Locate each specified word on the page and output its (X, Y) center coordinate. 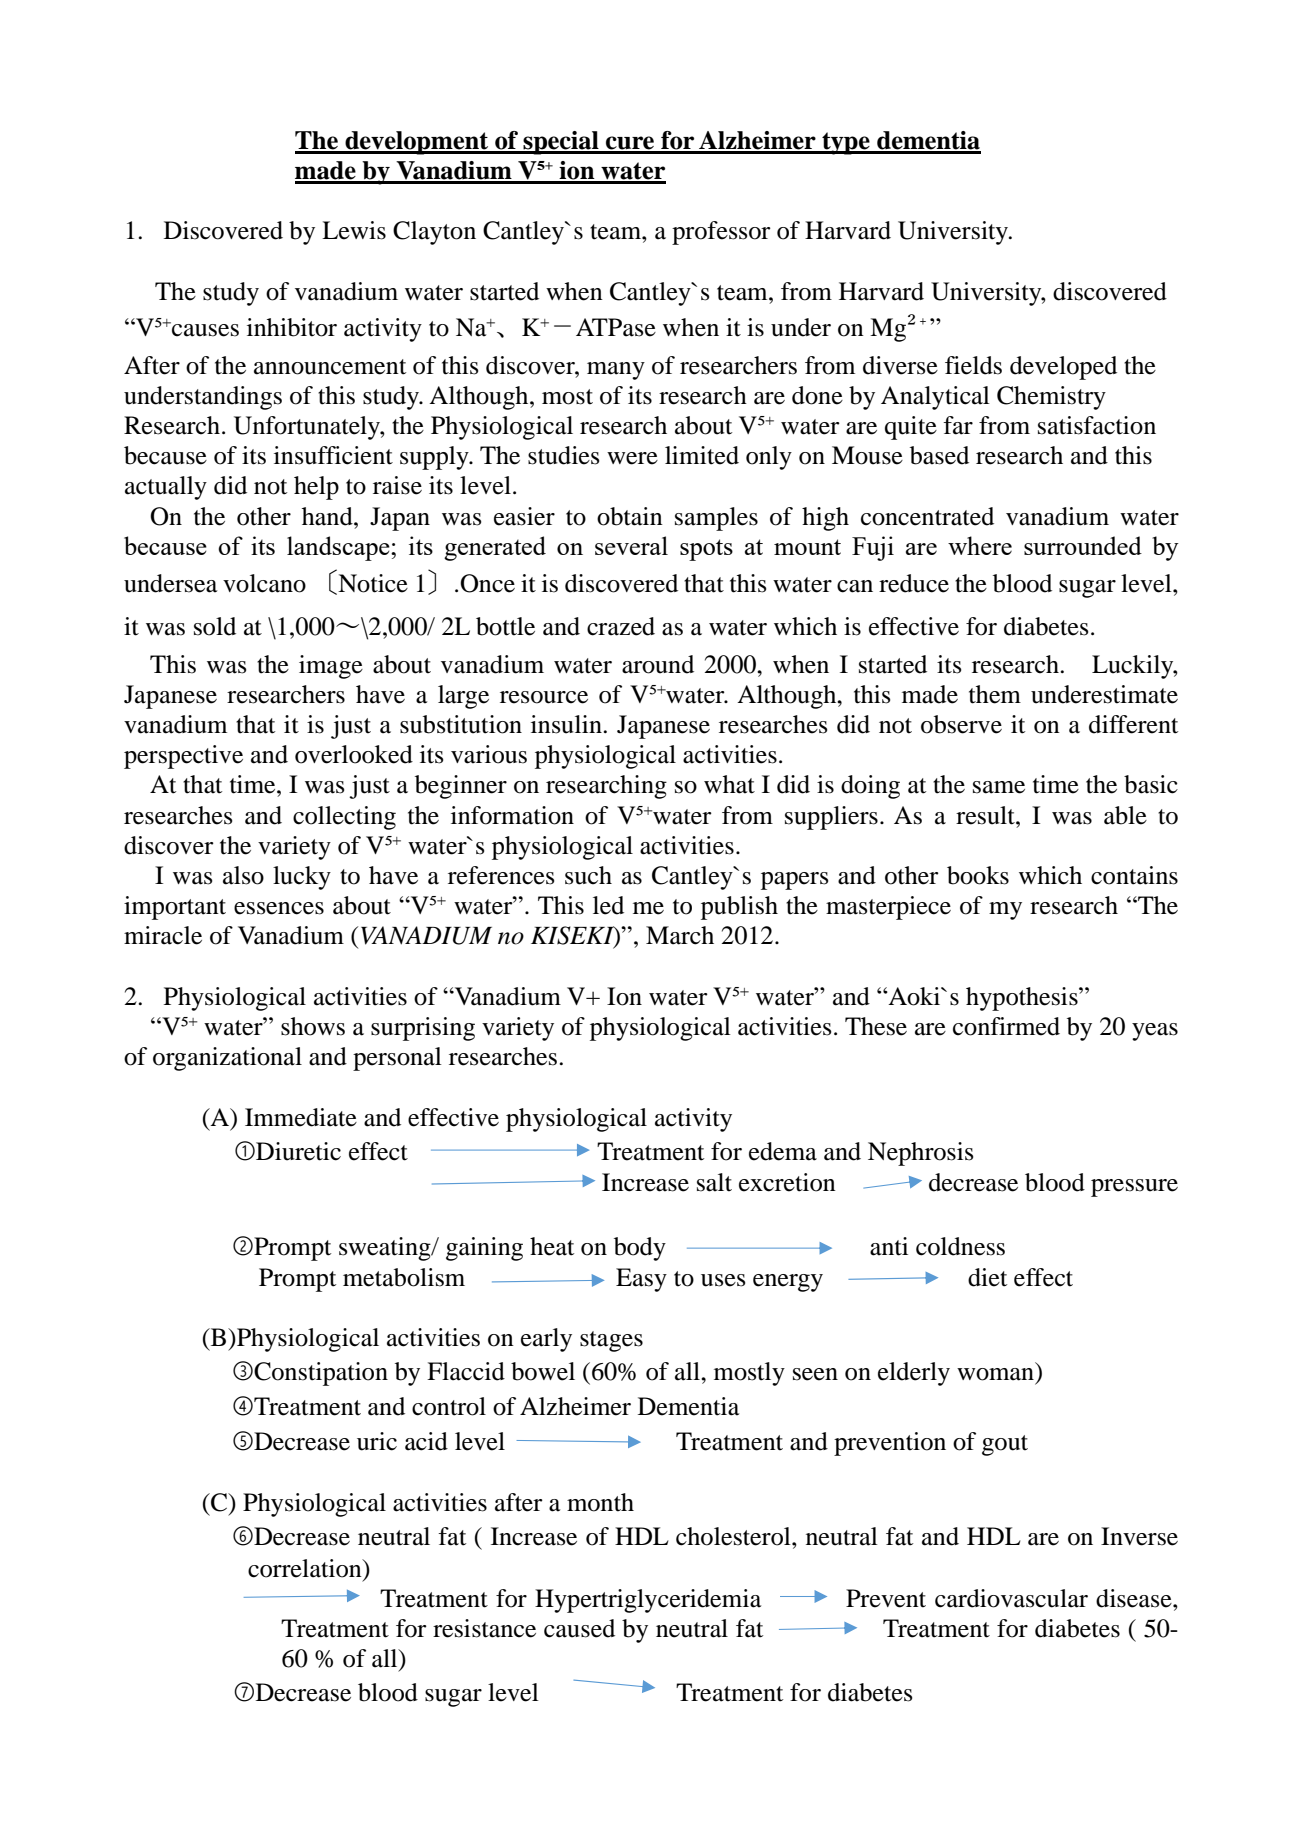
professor (721, 233)
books (978, 875)
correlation (306, 1568)
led (608, 905)
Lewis (354, 230)
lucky (302, 878)
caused (579, 1628)
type (846, 143)
